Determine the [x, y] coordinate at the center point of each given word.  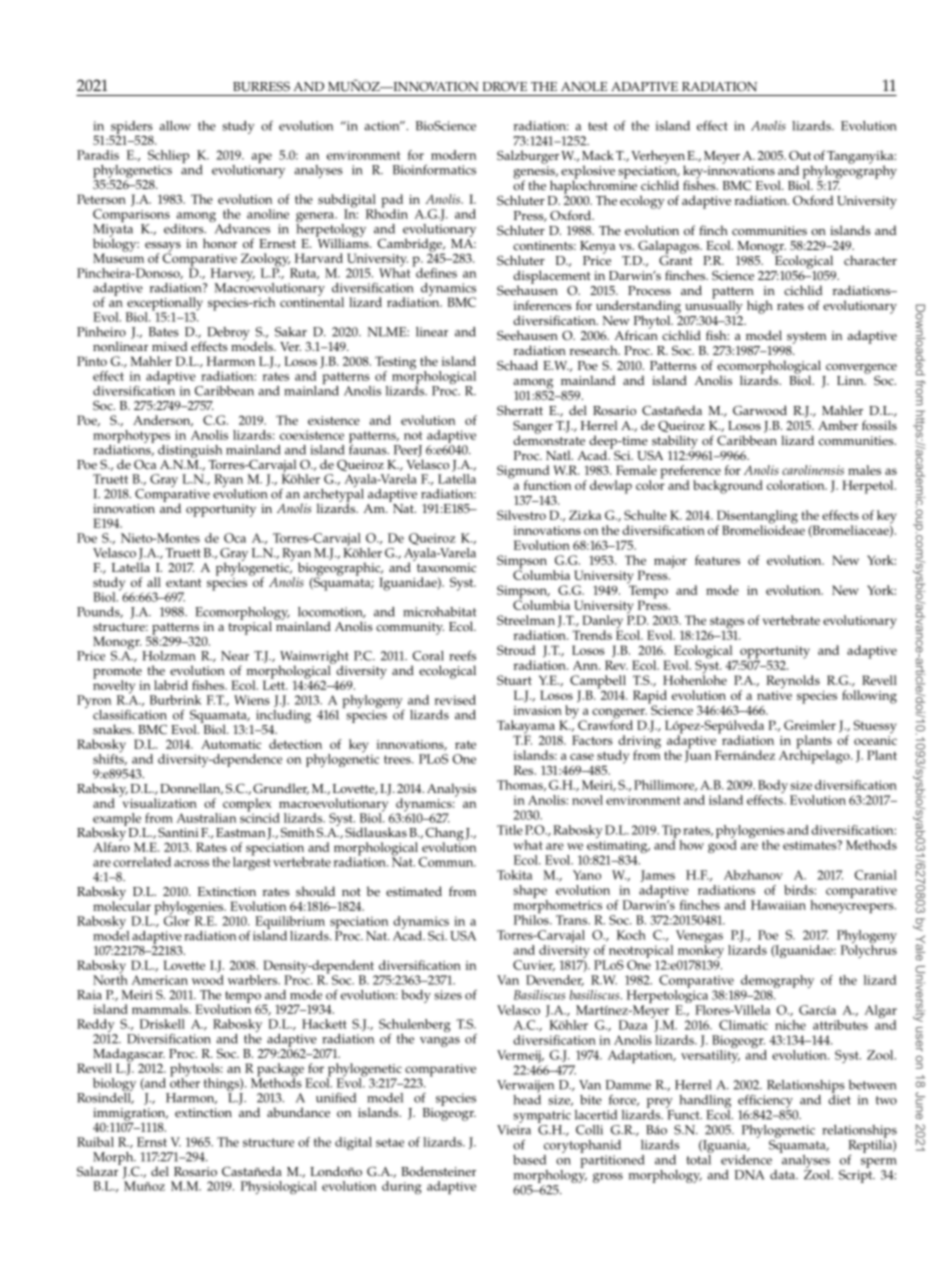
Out [800, 155]
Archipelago [815, 756]
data [783, 1175]
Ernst [152, 1142]
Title [510, 830]
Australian [206, 818]
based [529, 1160]
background [728, 487]
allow [175, 126]
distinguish [190, 451]
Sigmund [523, 473]
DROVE [505, 86]
